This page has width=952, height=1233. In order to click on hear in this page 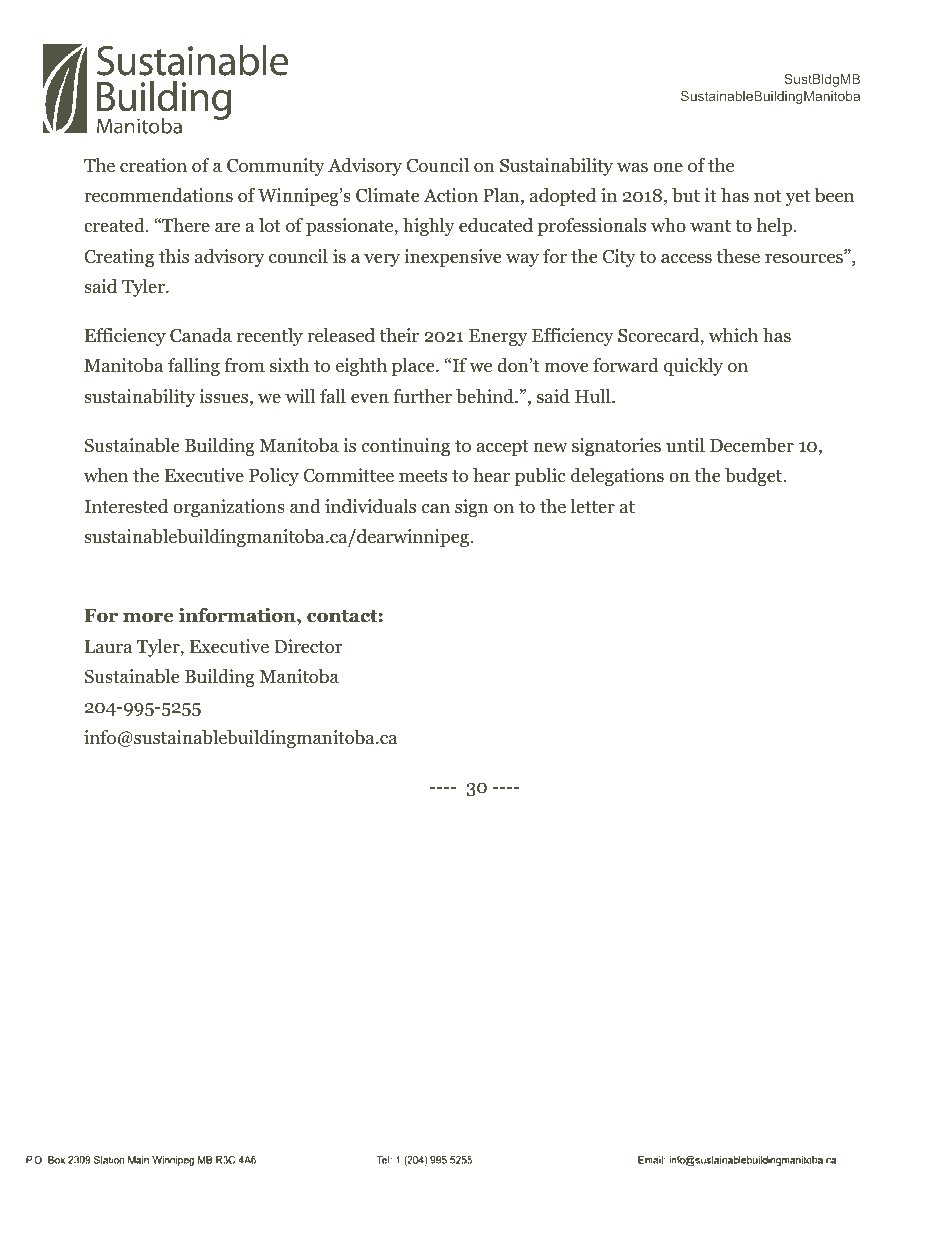, I will do `click(491, 475)`.
